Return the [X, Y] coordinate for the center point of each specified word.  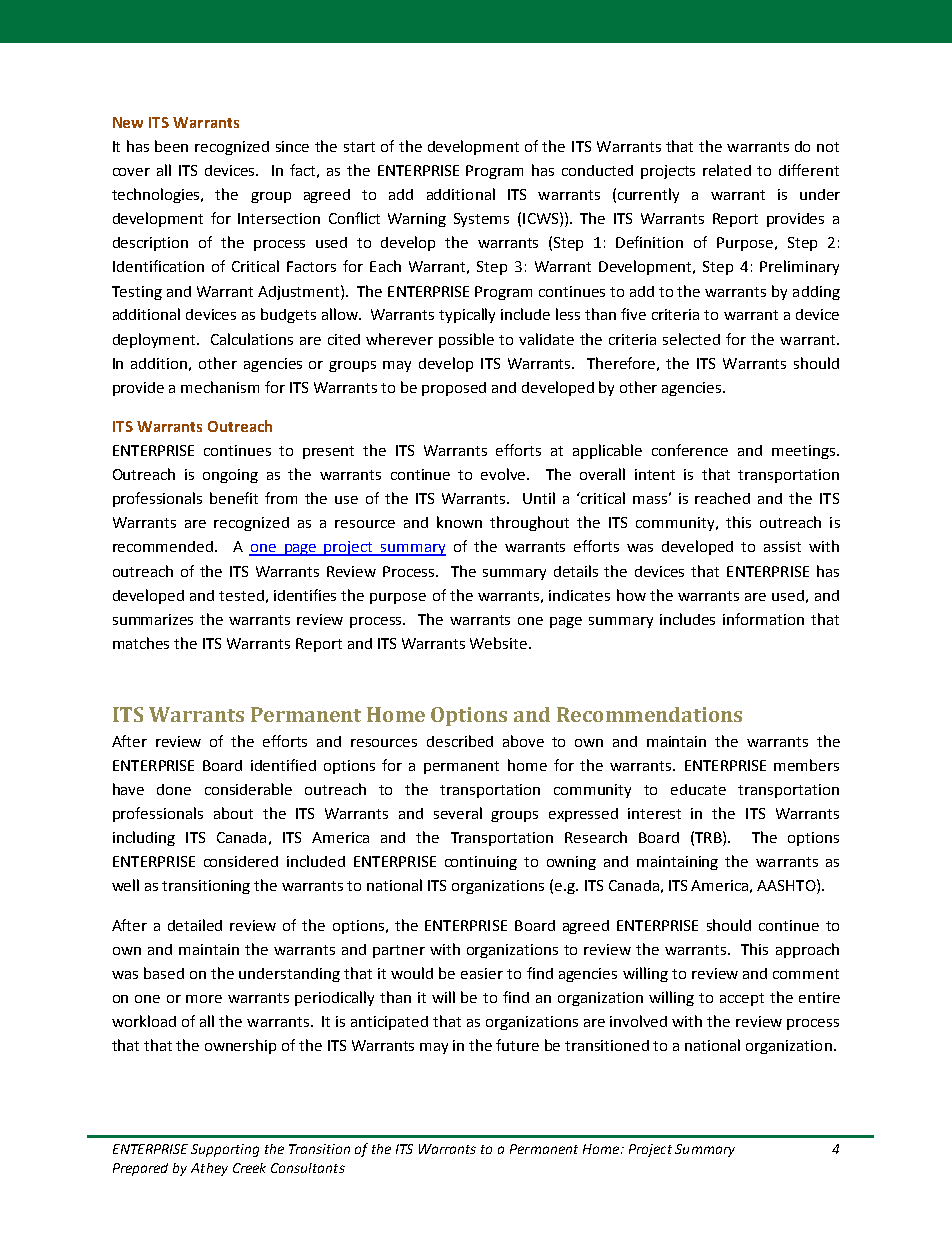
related [727, 170]
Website [498, 643]
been [171, 146]
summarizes [153, 619]
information [763, 619]
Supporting [225, 1150]
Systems [481, 220]
